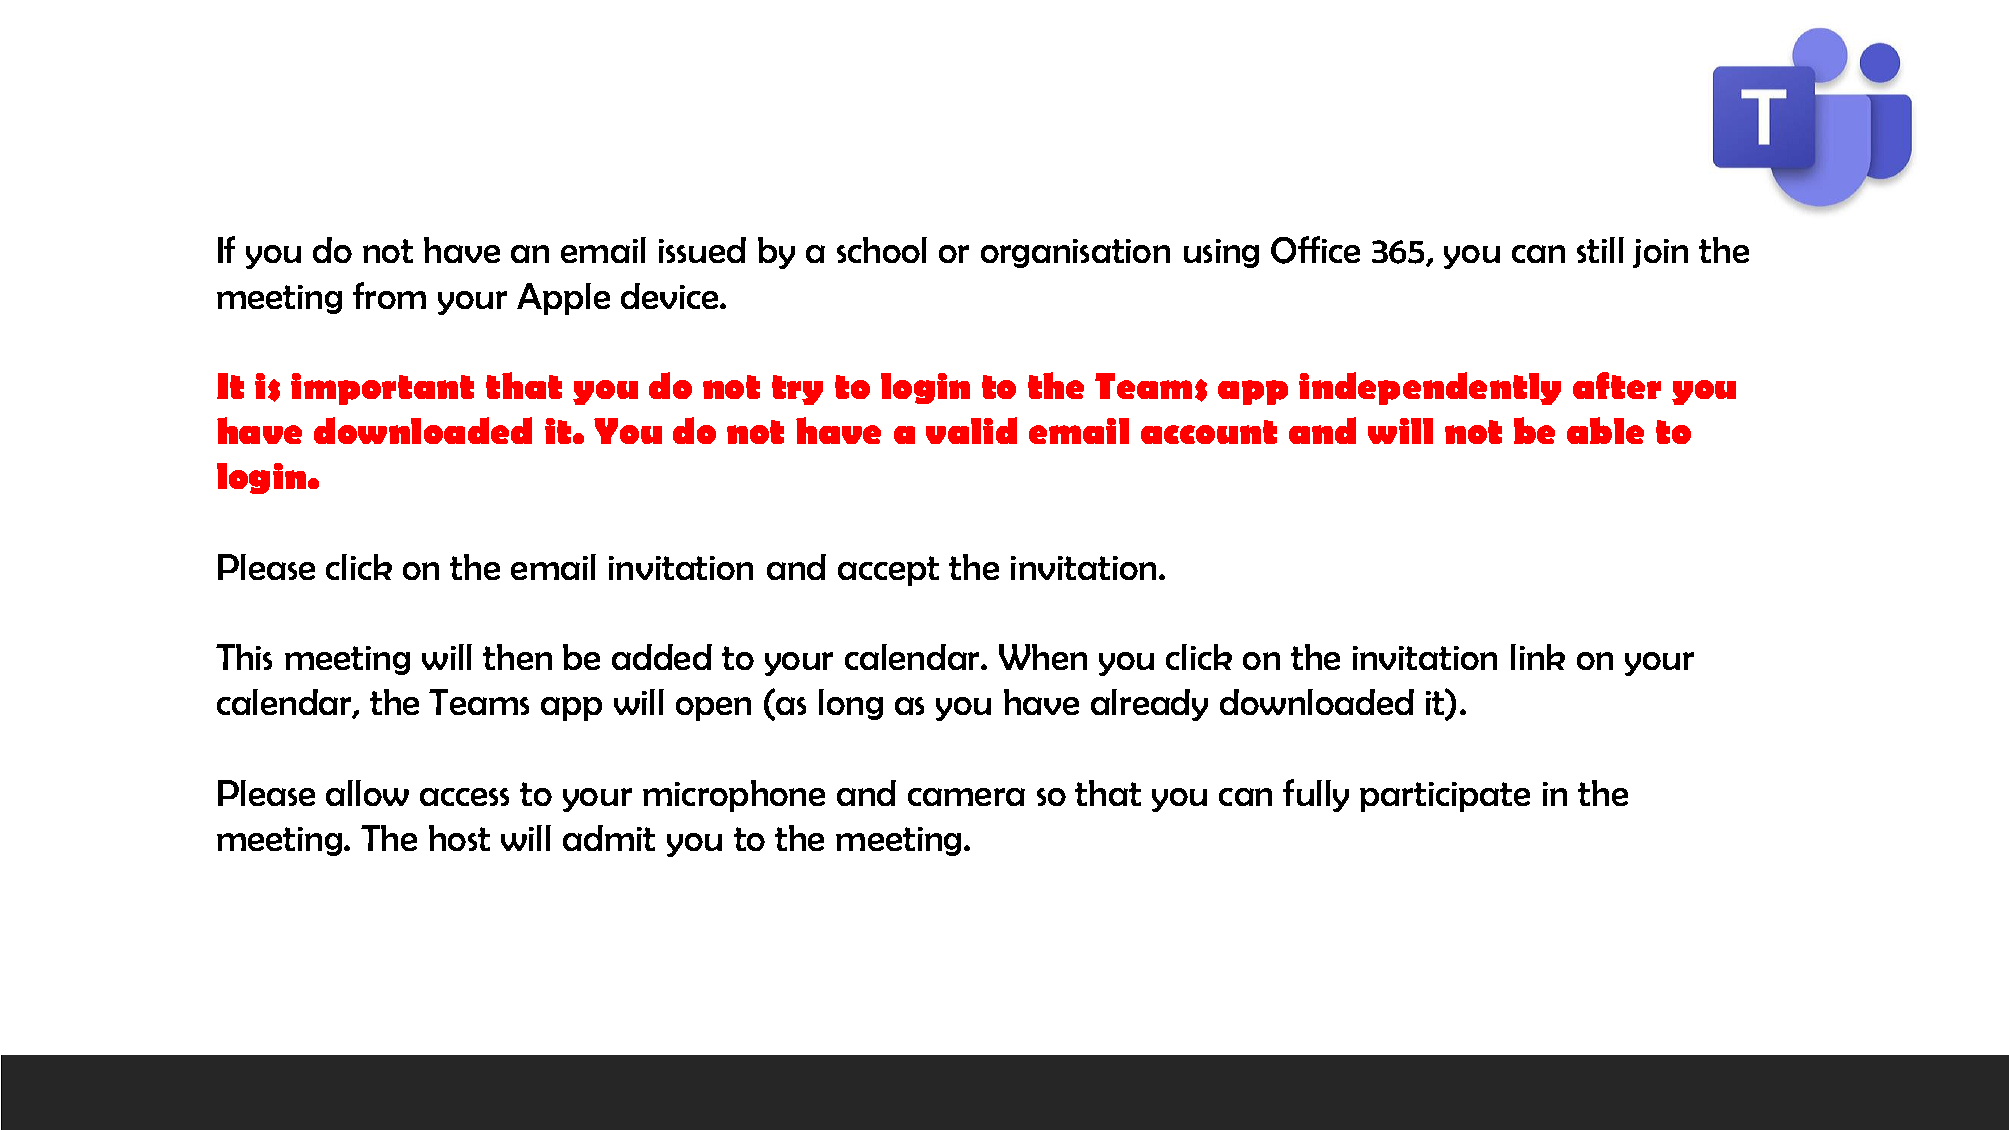  Describe the element at coordinates (882, 250) in the screenshot. I see `school` at that location.
